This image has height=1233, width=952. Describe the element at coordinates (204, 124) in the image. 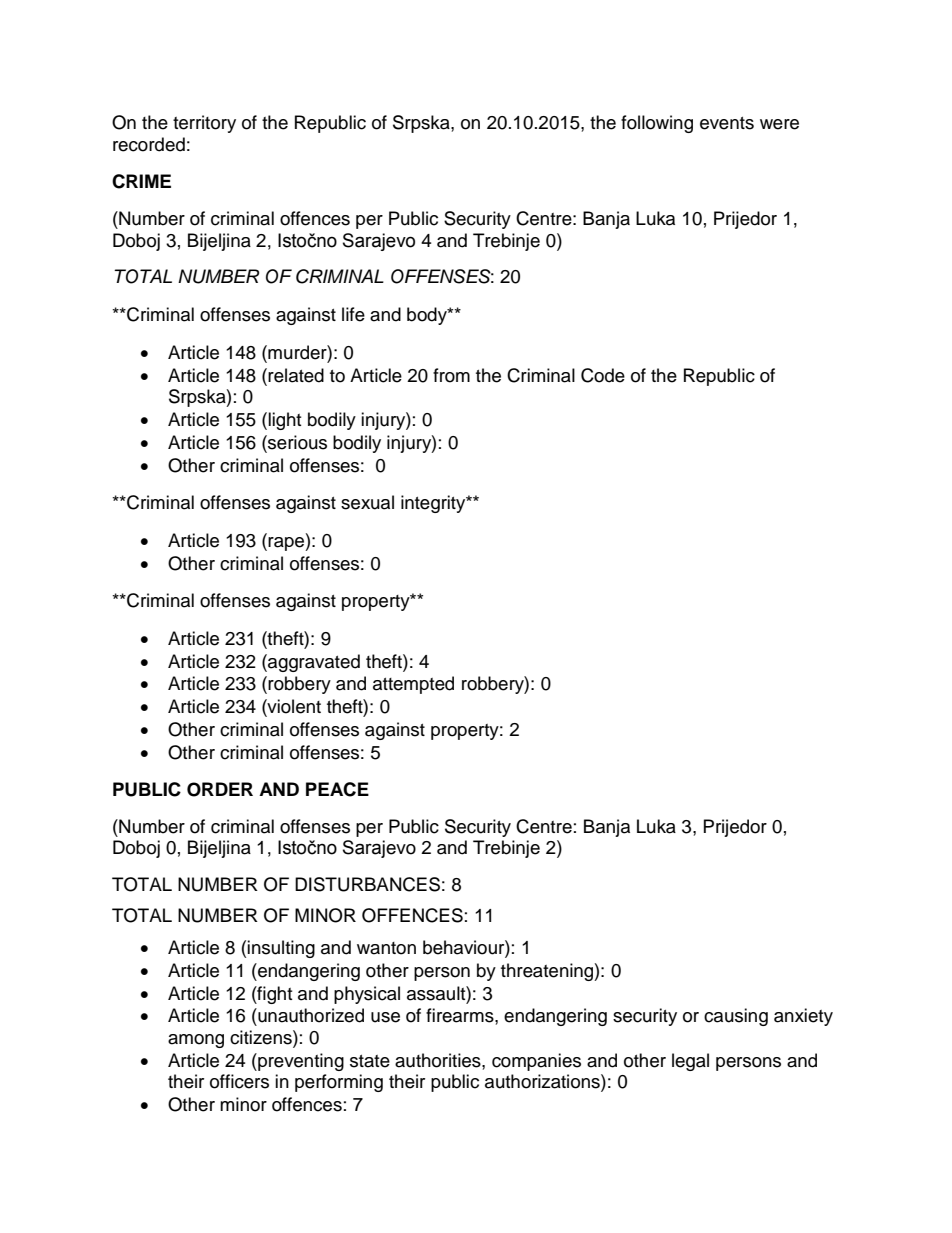

I see `territory` at that location.
